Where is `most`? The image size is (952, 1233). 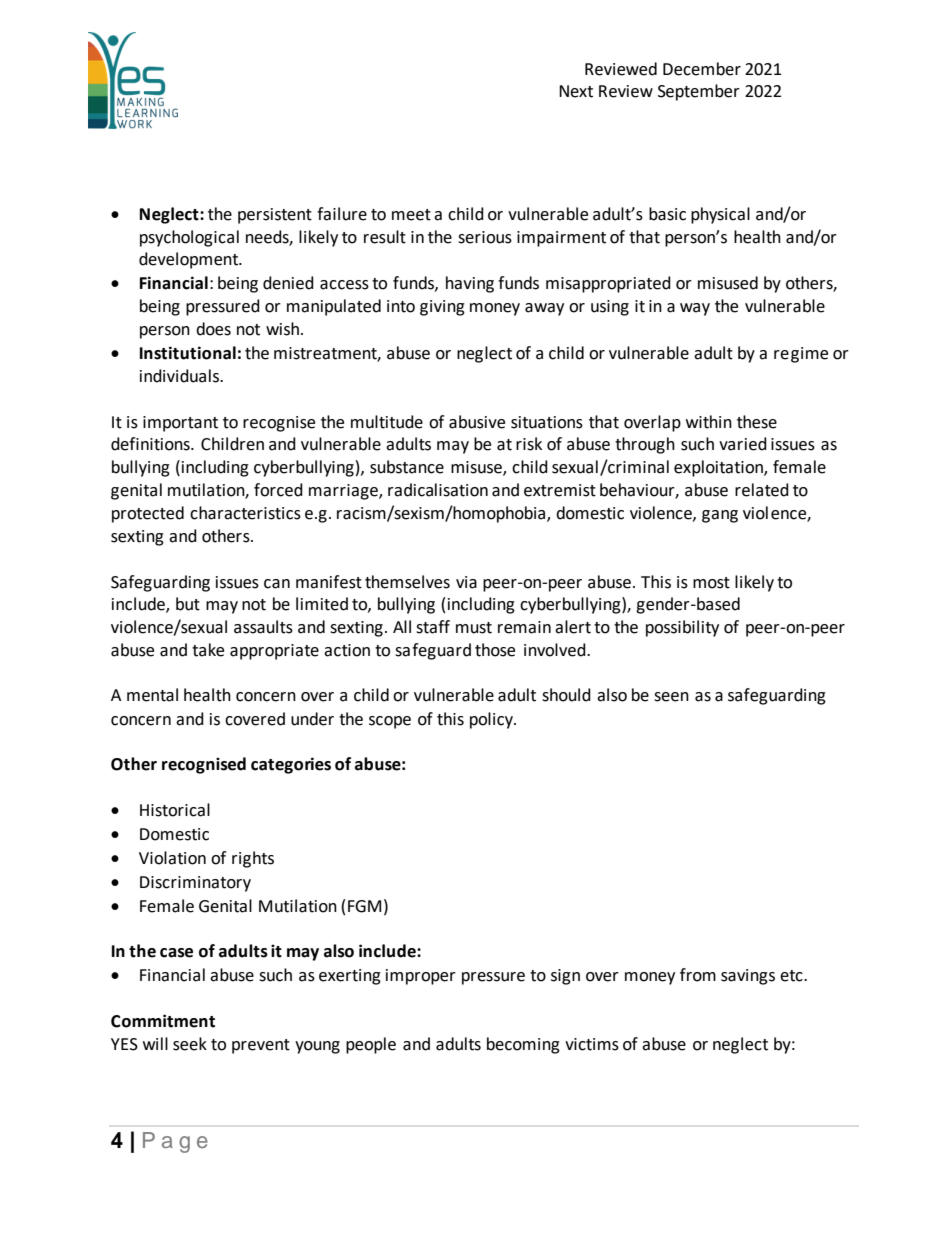 most is located at coordinates (711, 583).
